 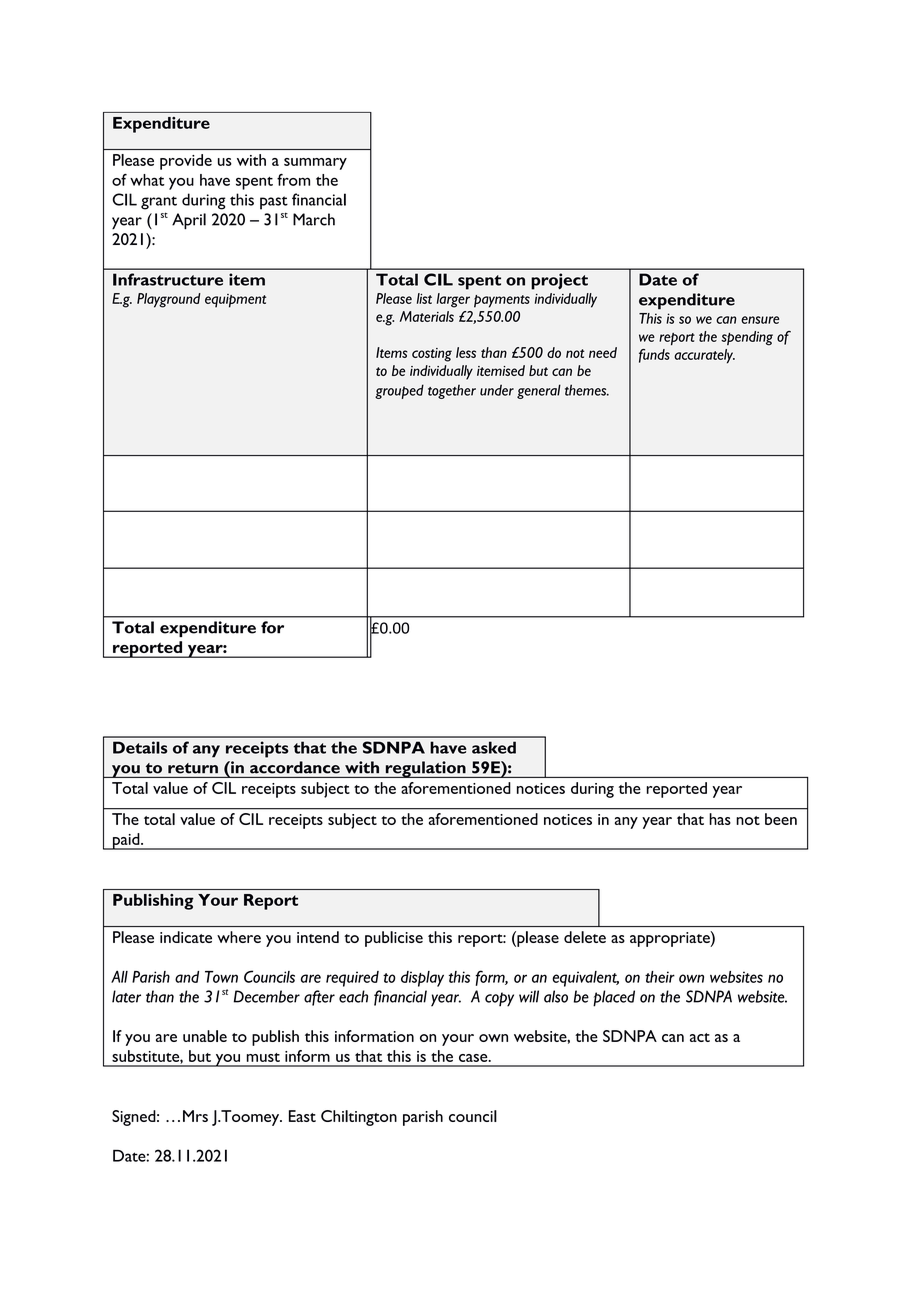 I want to click on ensure, so click(x=760, y=320).
